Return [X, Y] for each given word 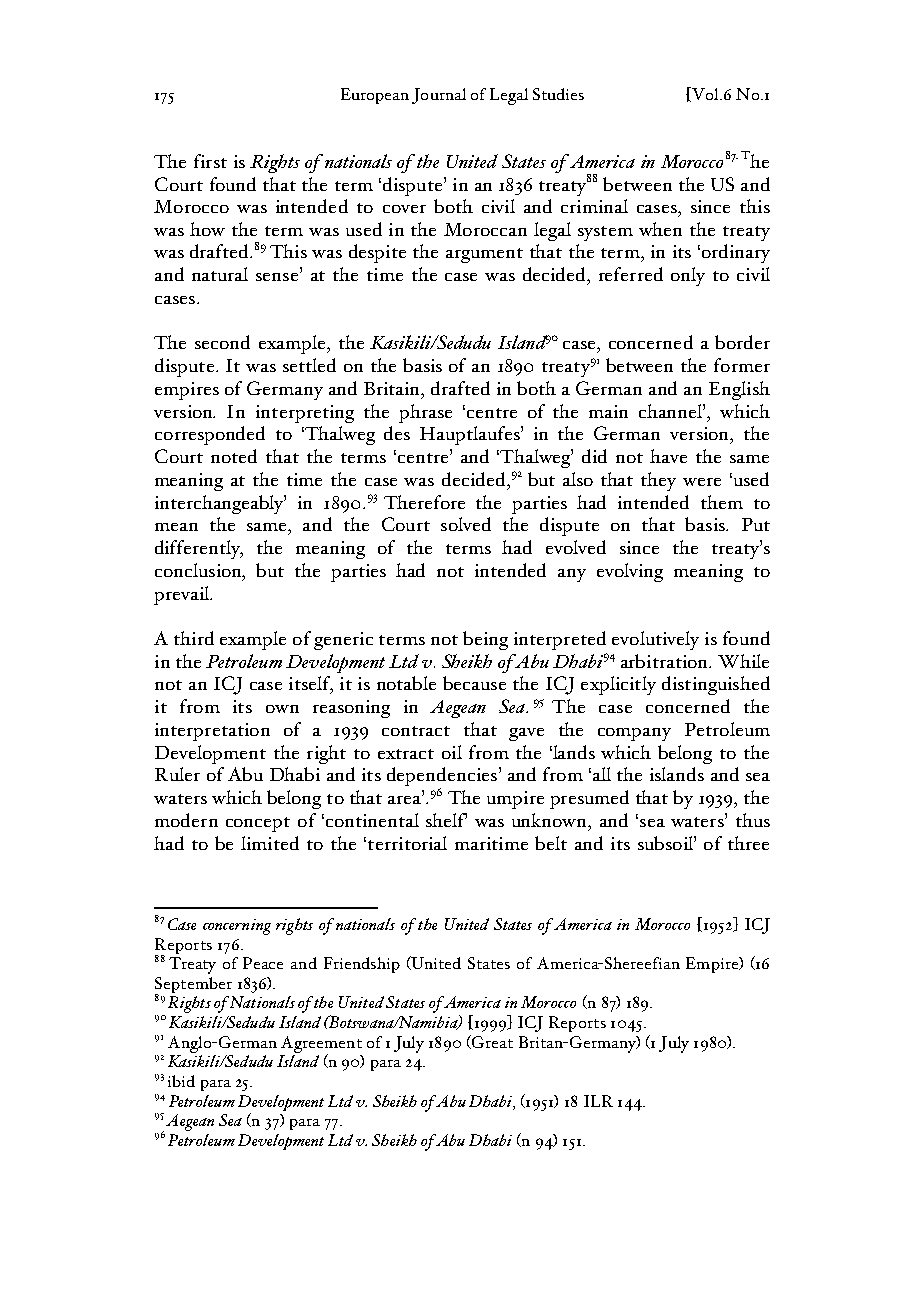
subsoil [666, 843]
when [660, 229]
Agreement [321, 1045]
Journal [439, 96]
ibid [181, 1081]
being [485, 640]
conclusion [200, 571]
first [210, 161]
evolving [630, 572]
